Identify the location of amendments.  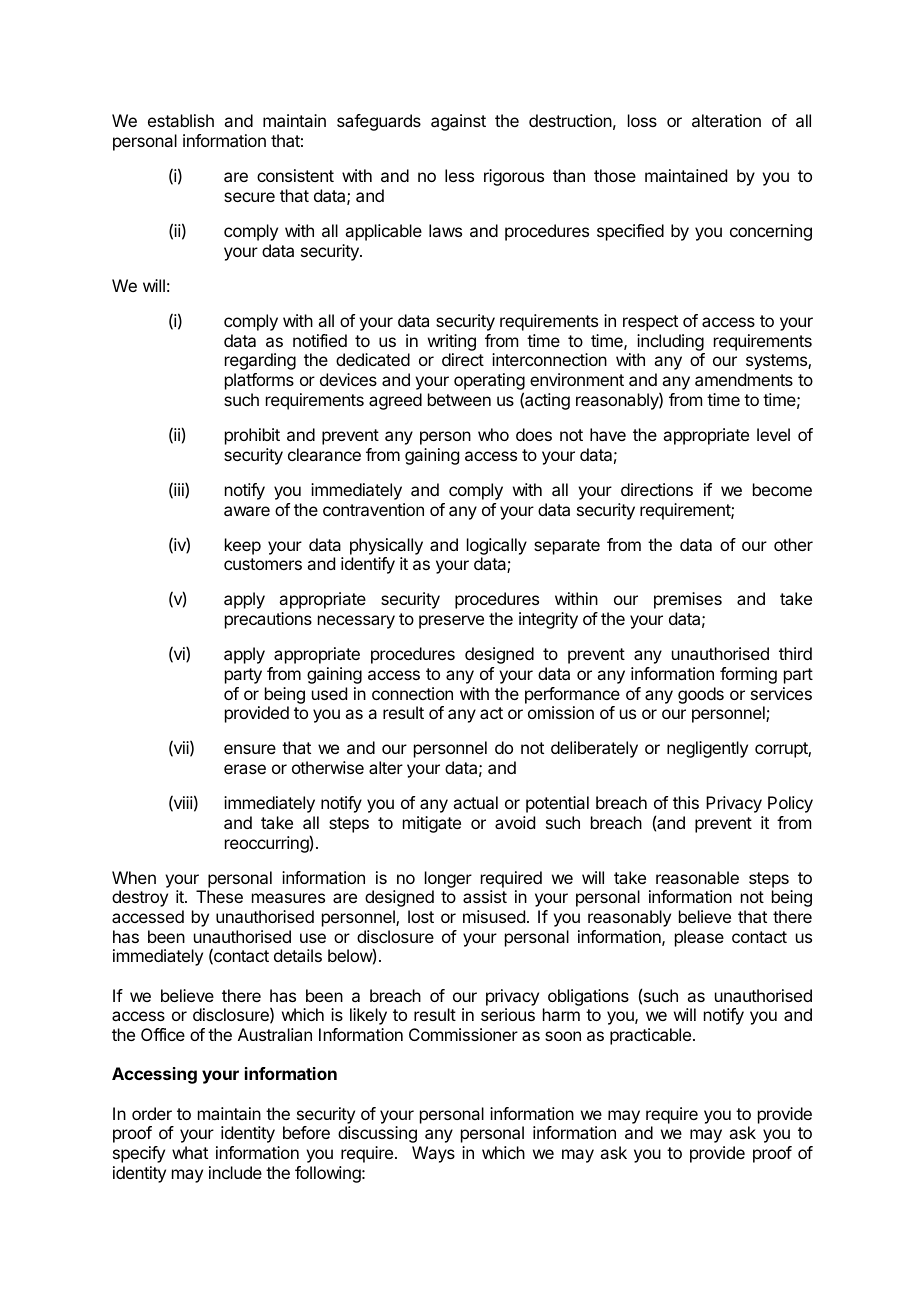
(744, 379).
